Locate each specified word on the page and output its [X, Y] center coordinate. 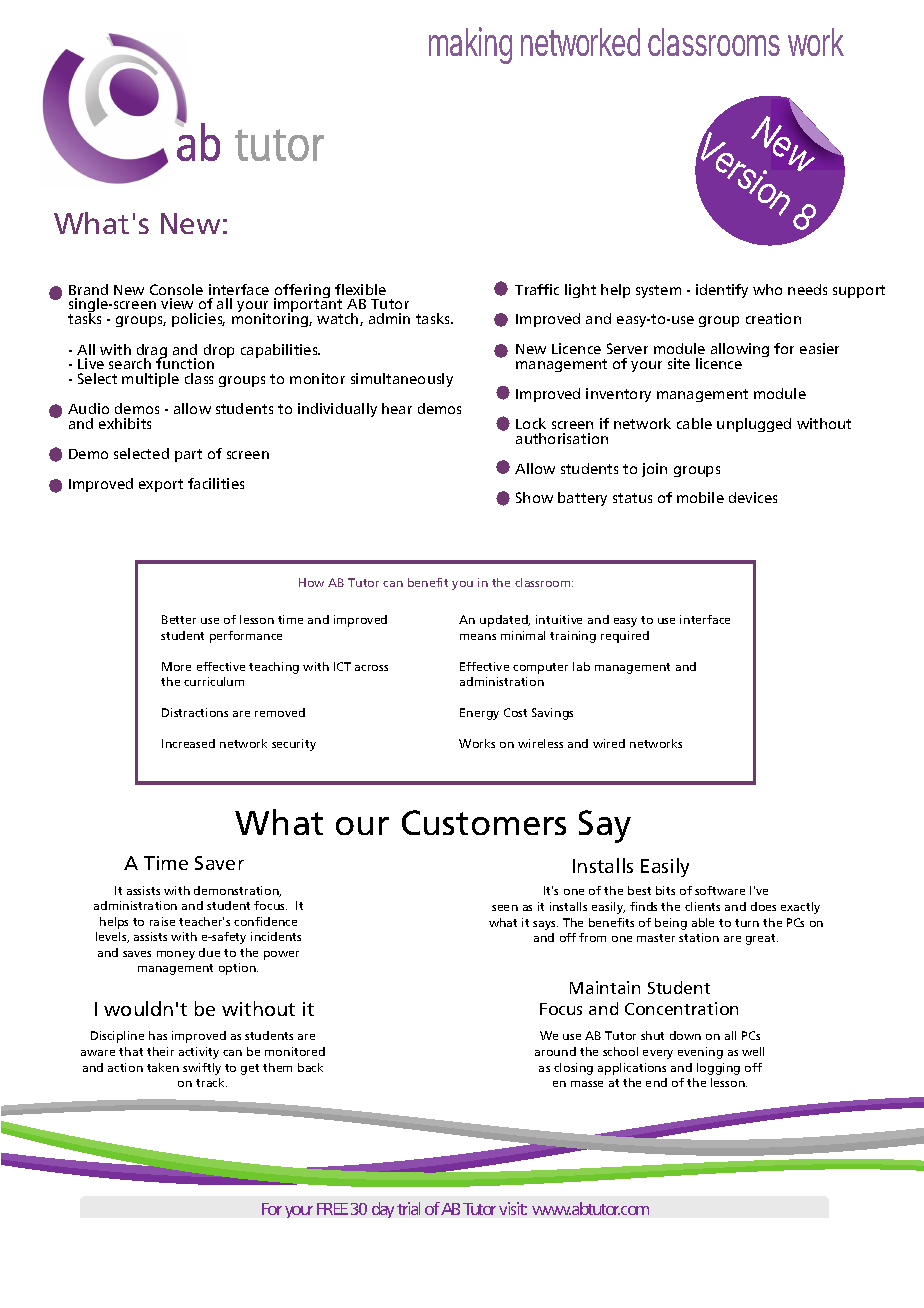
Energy [479, 714]
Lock [531, 423]
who [767, 289]
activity [199, 1053]
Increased [188, 743]
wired [609, 743]
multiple [150, 380]
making [470, 45]
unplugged [754, 425]
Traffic [537, 289]
